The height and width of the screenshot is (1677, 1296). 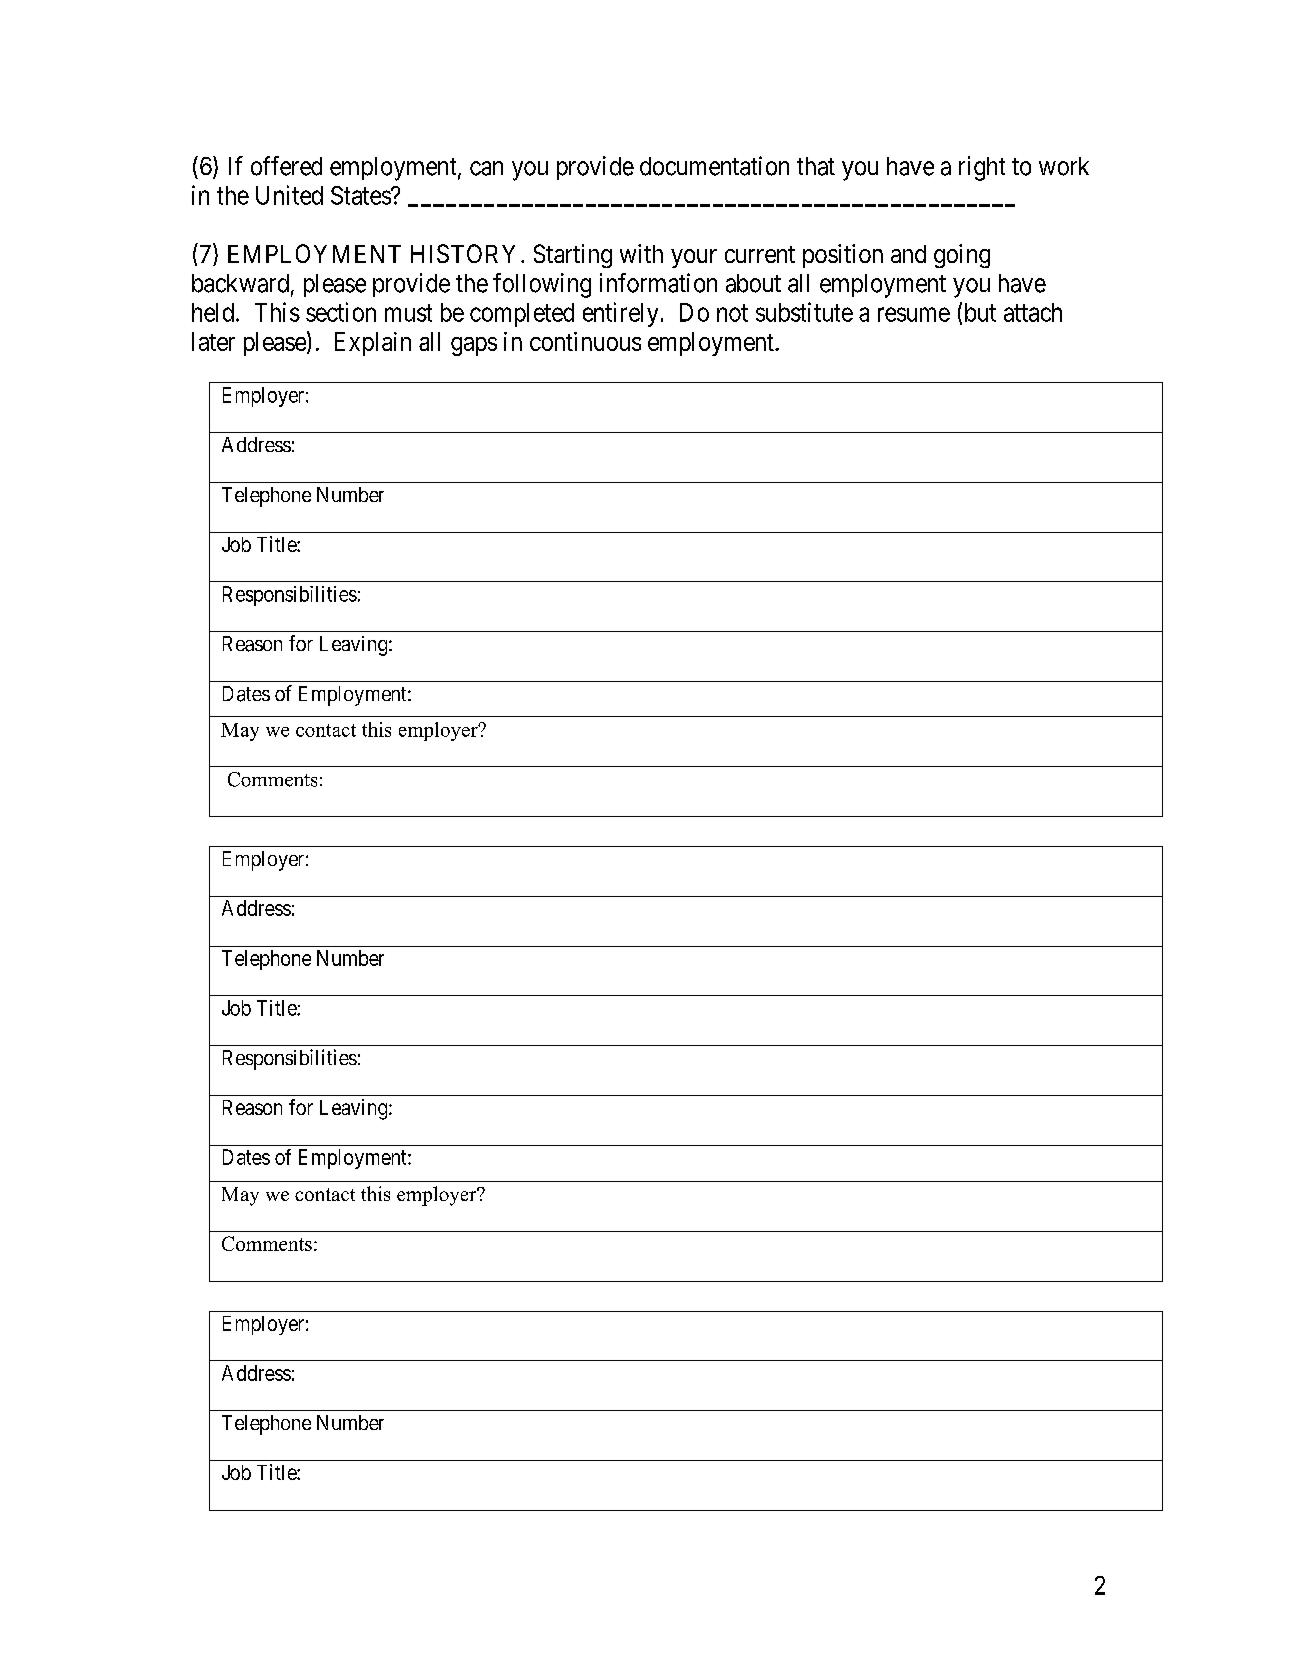 I want to click on HISTORY, so click(x=463, y=253).
